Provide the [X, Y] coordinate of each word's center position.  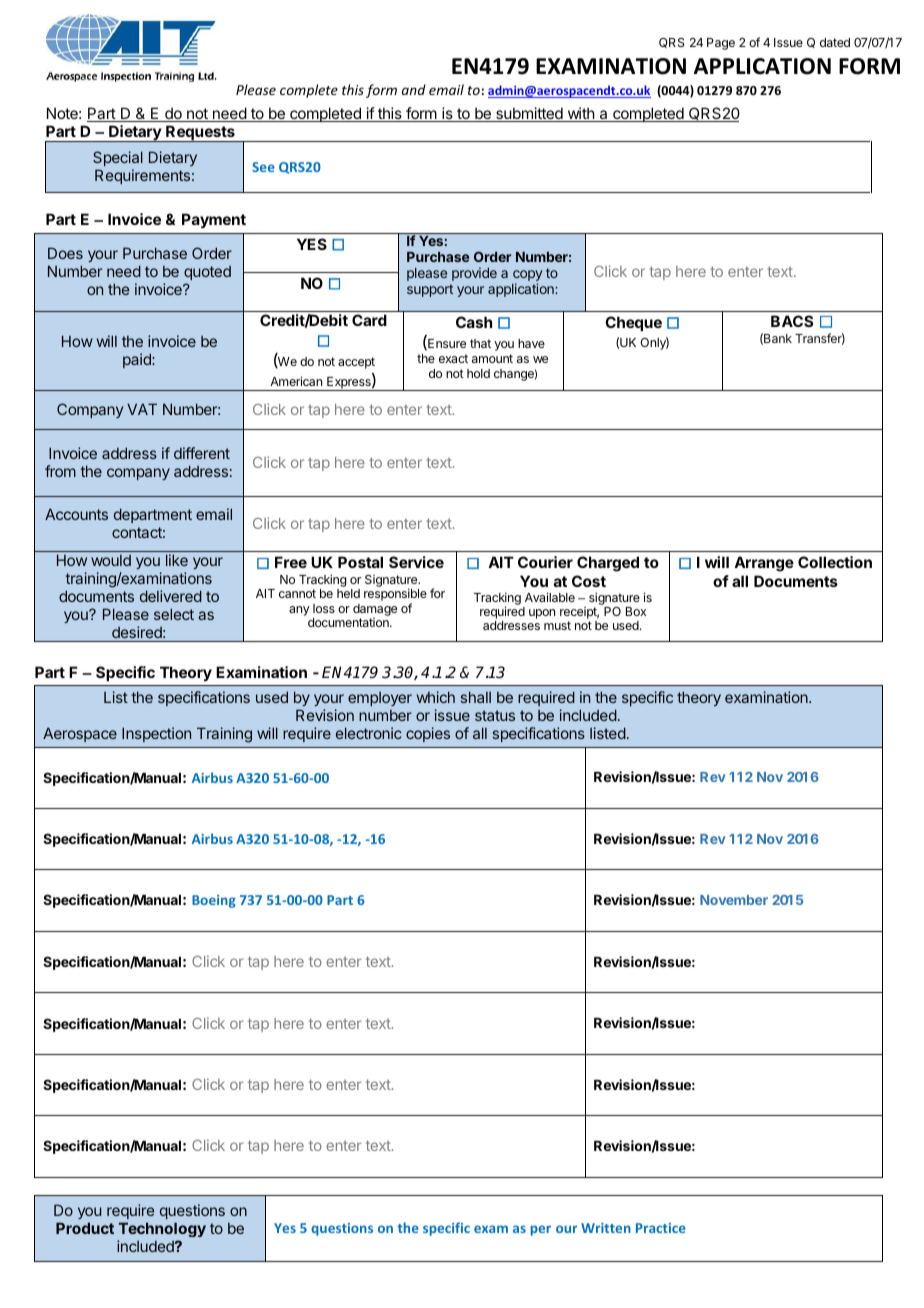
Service [416, 562]
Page [721, 44]
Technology [162, 1229]
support [430, 290]
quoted [207, 273]
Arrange [764, 564]
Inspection [156, 734]
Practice [661, 1228]
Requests [200, 134]
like [177, 560]
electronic [369, 733]
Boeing [214, 901]
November [734, 900]
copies [428, 734]
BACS [792, 321]
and [414, 89]
